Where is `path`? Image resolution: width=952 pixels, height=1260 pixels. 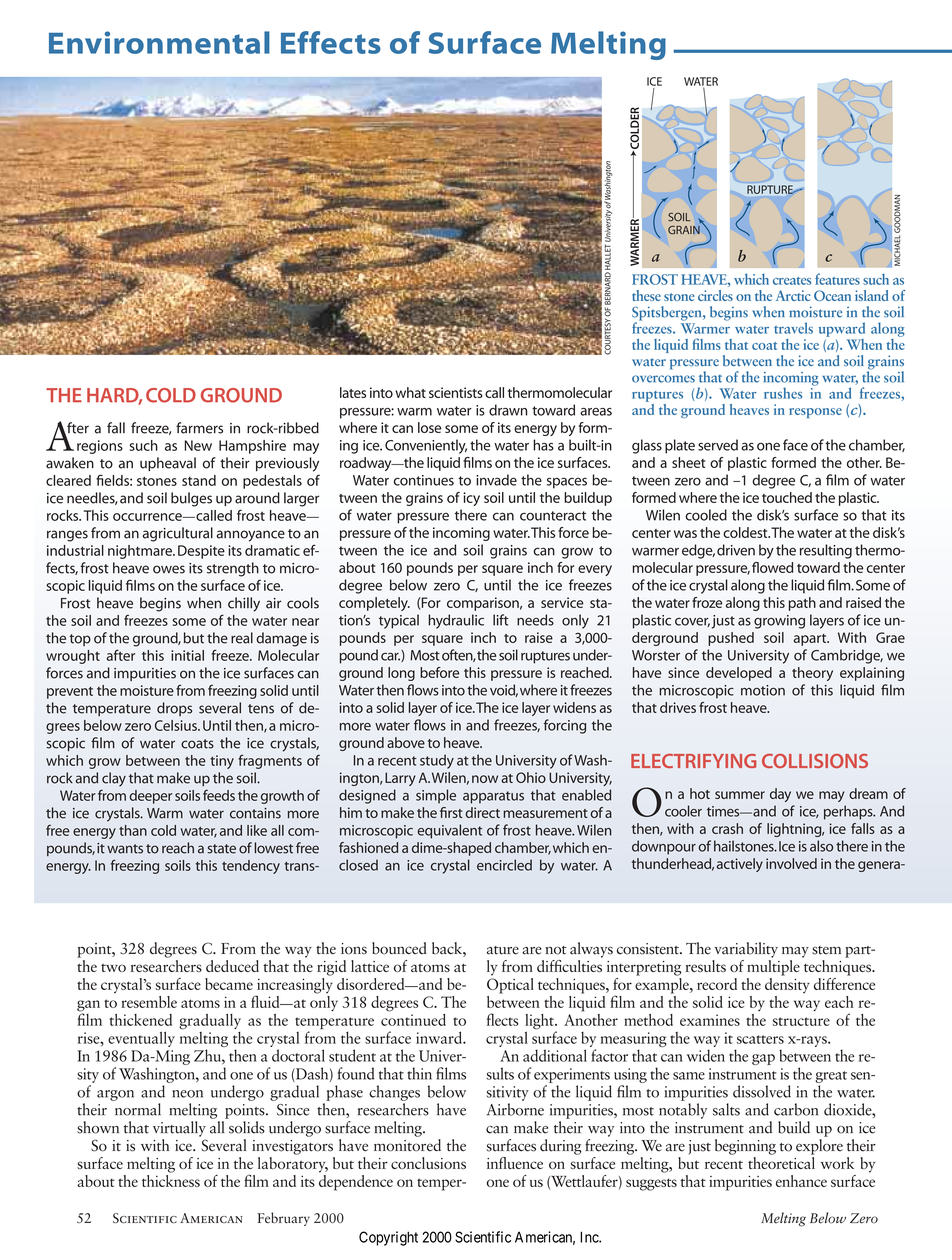 path is located at coordinates (802, 604).
